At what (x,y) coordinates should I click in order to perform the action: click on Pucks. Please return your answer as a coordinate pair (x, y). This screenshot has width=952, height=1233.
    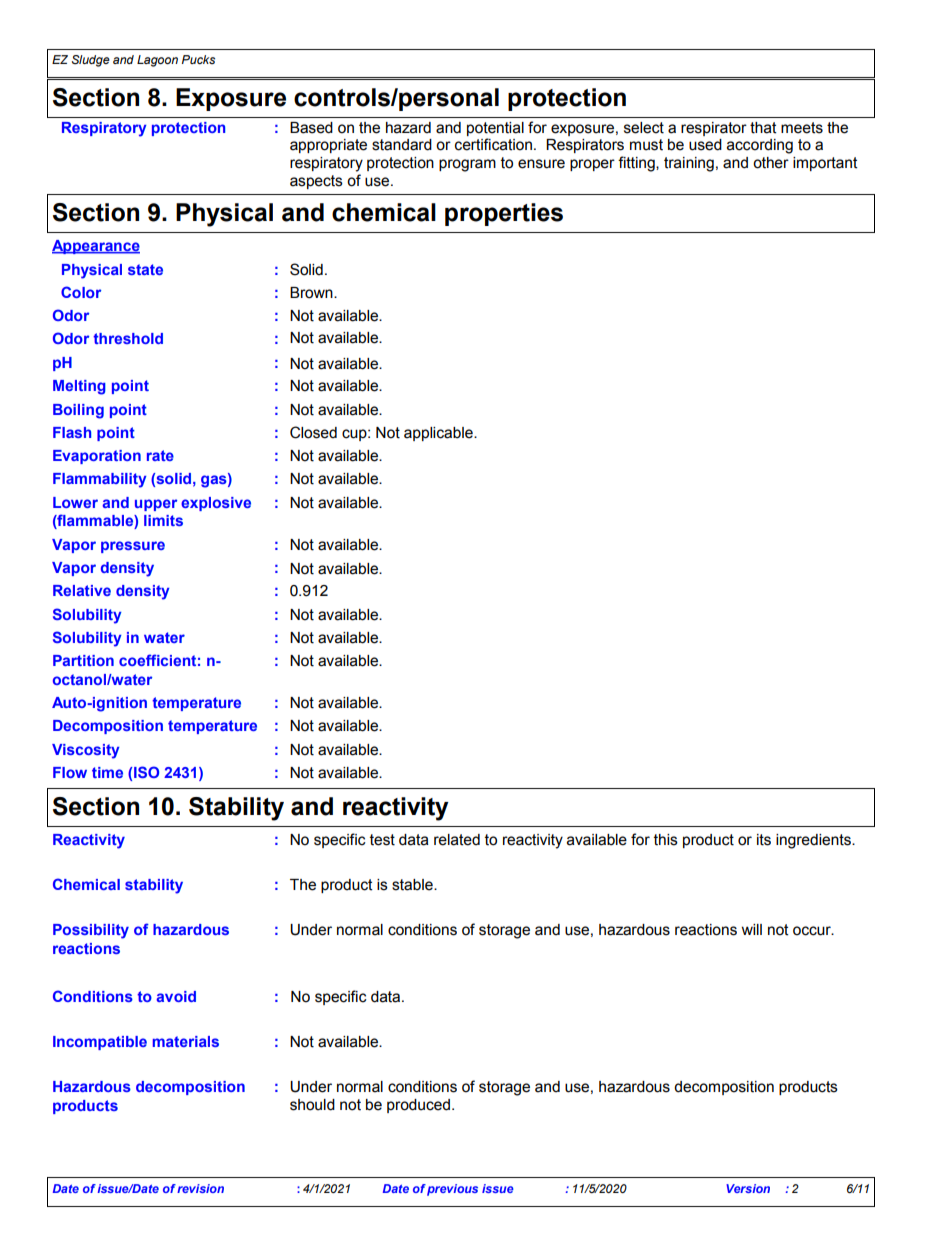
    Looking at the image, I should click on (198, 59).
